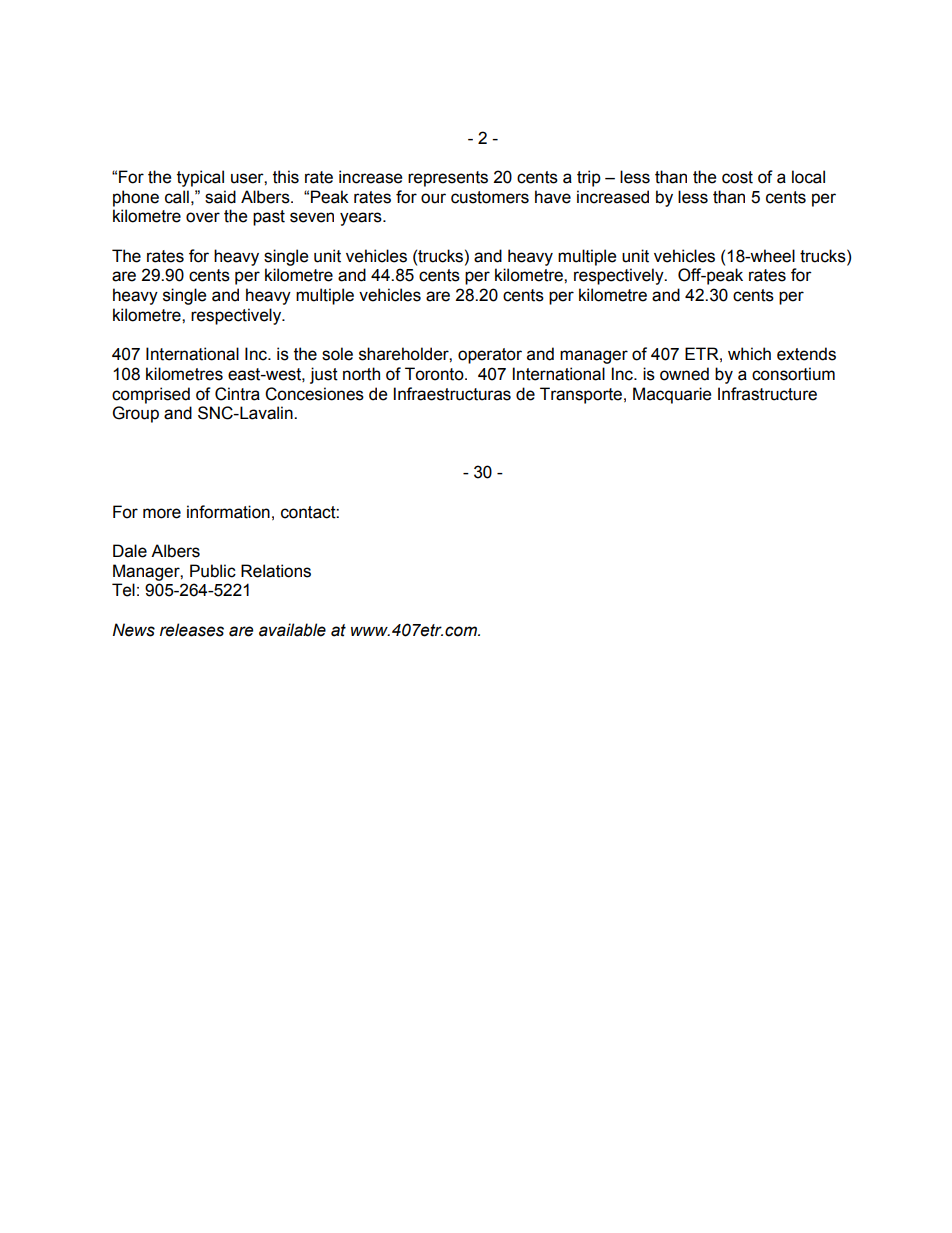 The image size is (952, 1233). I want to click on cost, so click(737, 177).
